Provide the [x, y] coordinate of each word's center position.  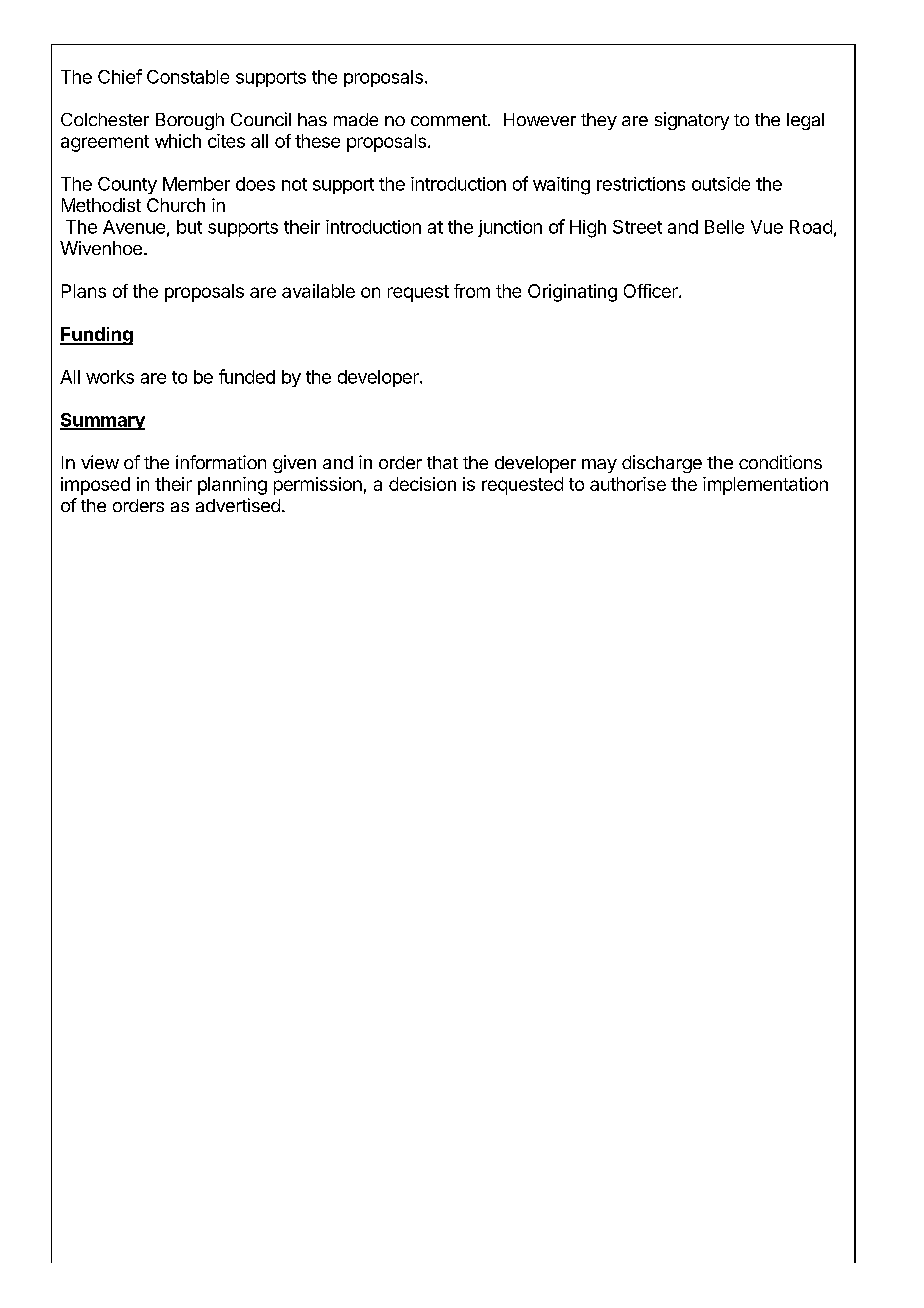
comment [450, 120]
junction [510, 228]
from [472, 291]
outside [721, 184]
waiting [561, 186]
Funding [96, 336]
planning [232, 486]
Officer [652, 291]
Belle [724, 227]
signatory [692, 121]
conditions [780, 462]
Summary [102, 421]
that [442, 462]
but [189, 227]
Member [196, 184]
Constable [188, 77]
